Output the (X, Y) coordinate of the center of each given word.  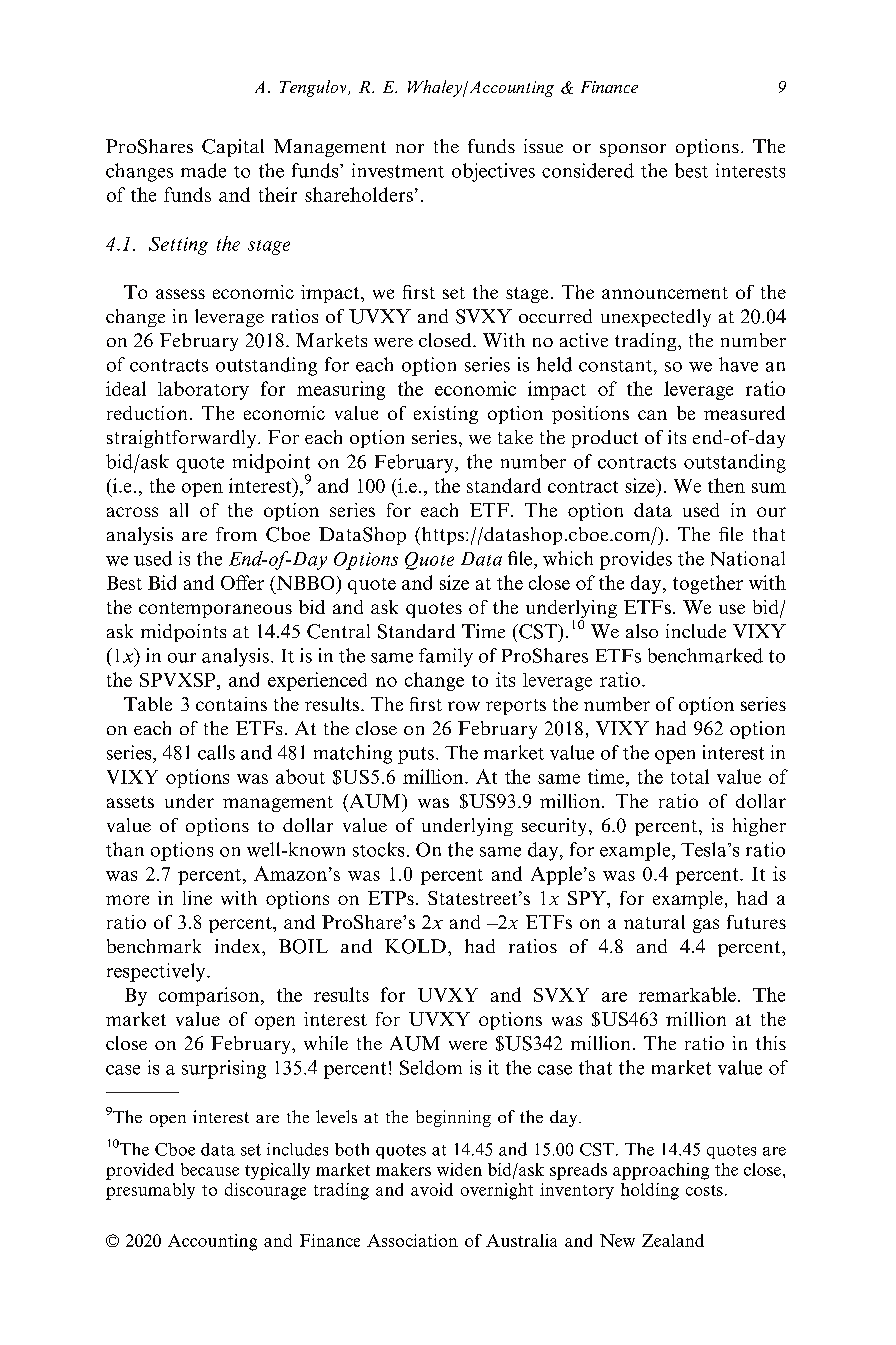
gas (706, 926)
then (726, 485)
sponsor (633, 150)
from (236, 534)
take (515, 437)
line (197, 898)
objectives (493, 172)
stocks (378, 849)
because (210, 1169)
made (203, 170)
